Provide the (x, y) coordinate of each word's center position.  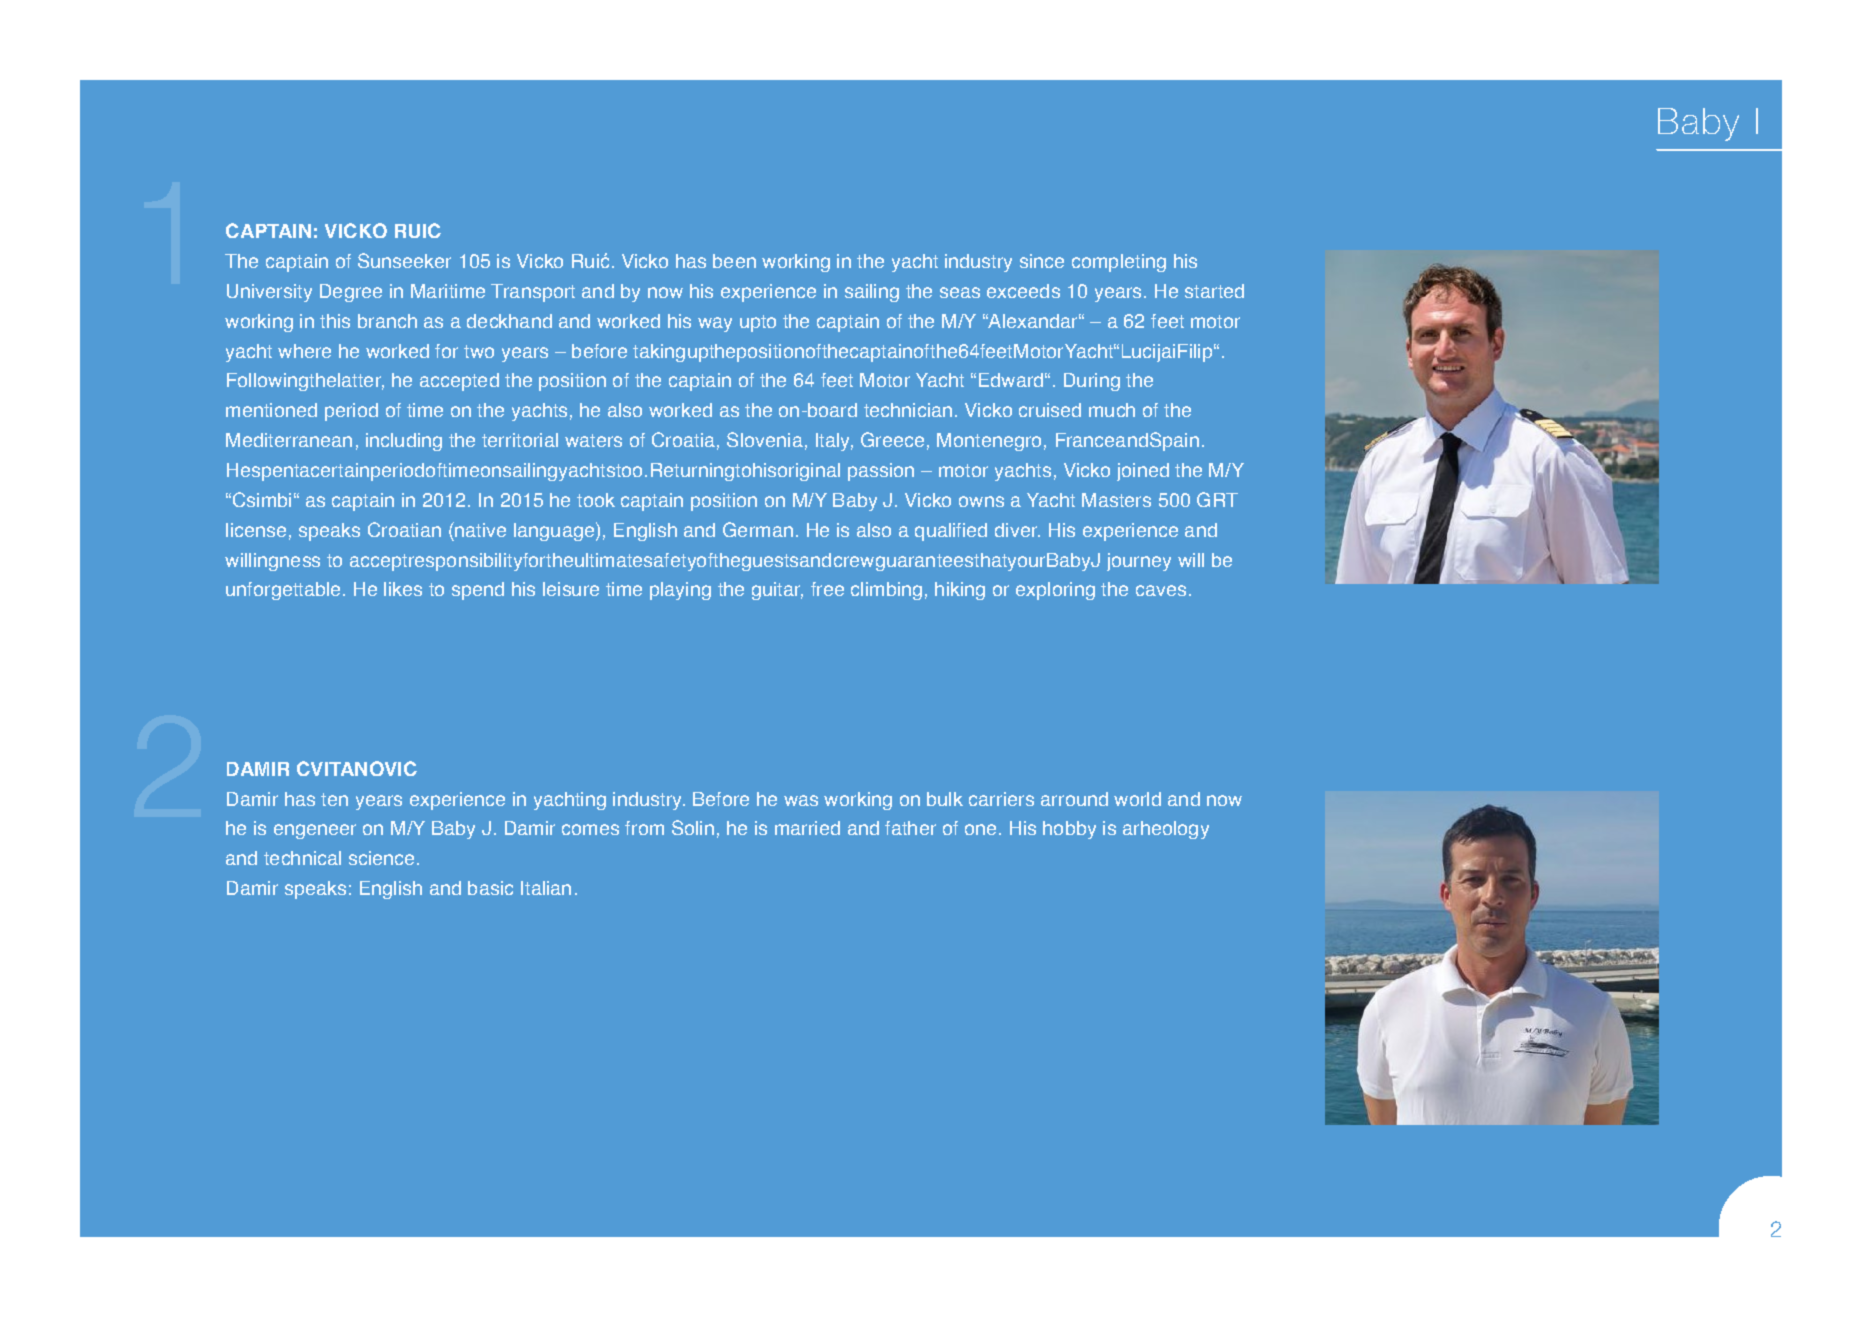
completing (1119, 263)
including (404, 442)
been (734, 261)
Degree (351, 293)
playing (680, 591)
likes (403, 589)
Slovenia (765, 439)
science (383, 858)
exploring (1055, 591)
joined (1143, 472)
